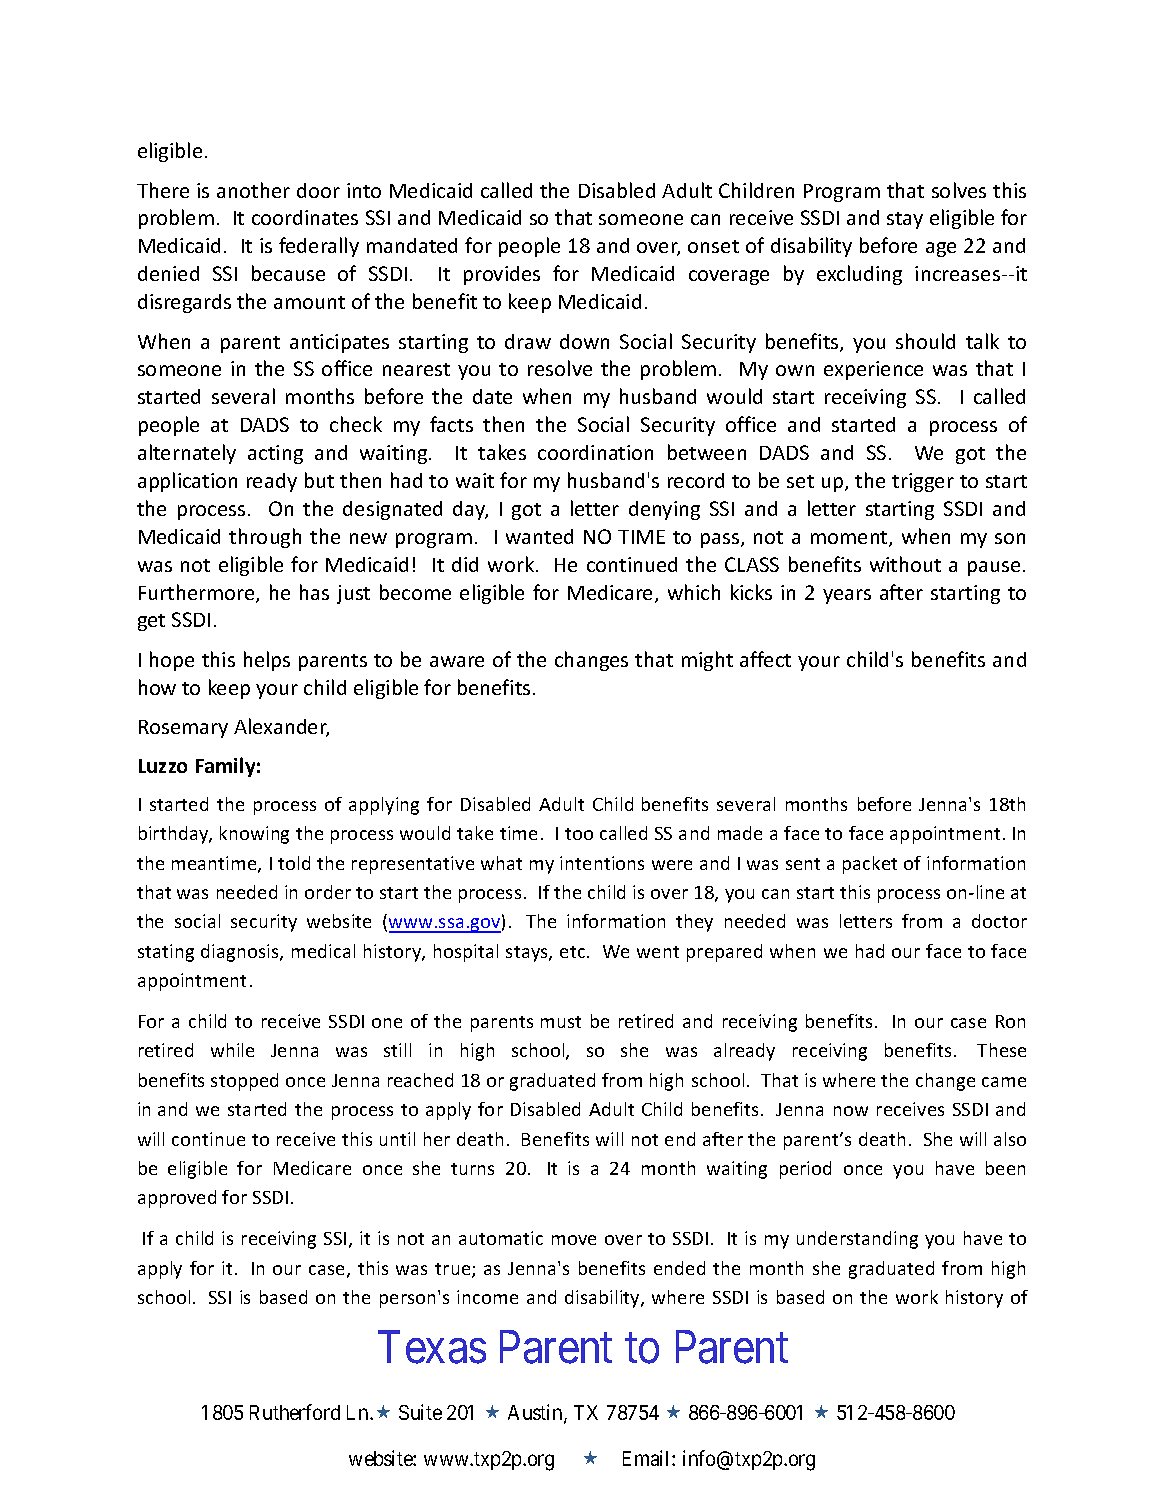  I want to click on another, so click(253, 190).
